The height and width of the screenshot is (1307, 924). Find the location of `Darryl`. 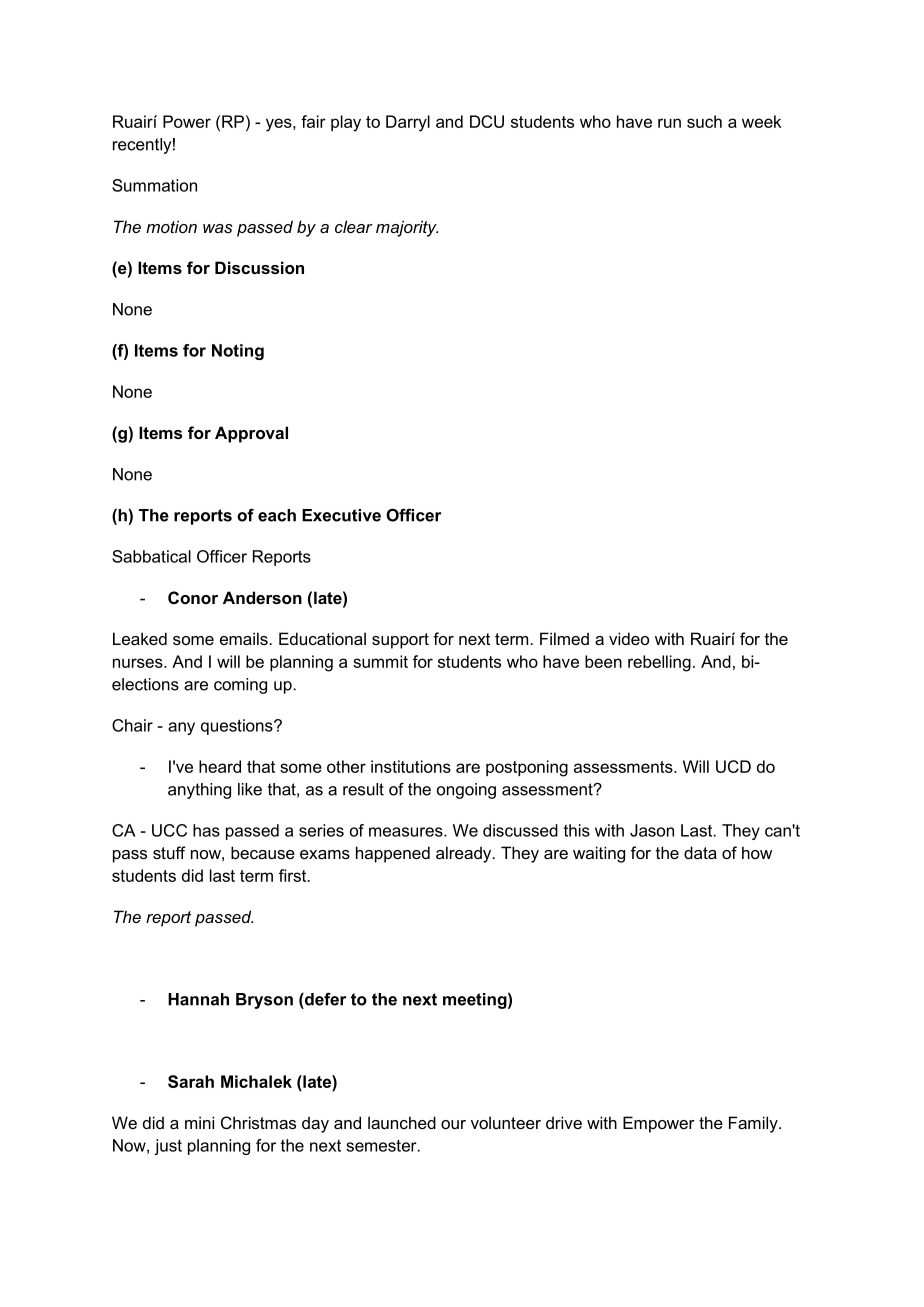

Darryl is located at coordinates (408, 123).
